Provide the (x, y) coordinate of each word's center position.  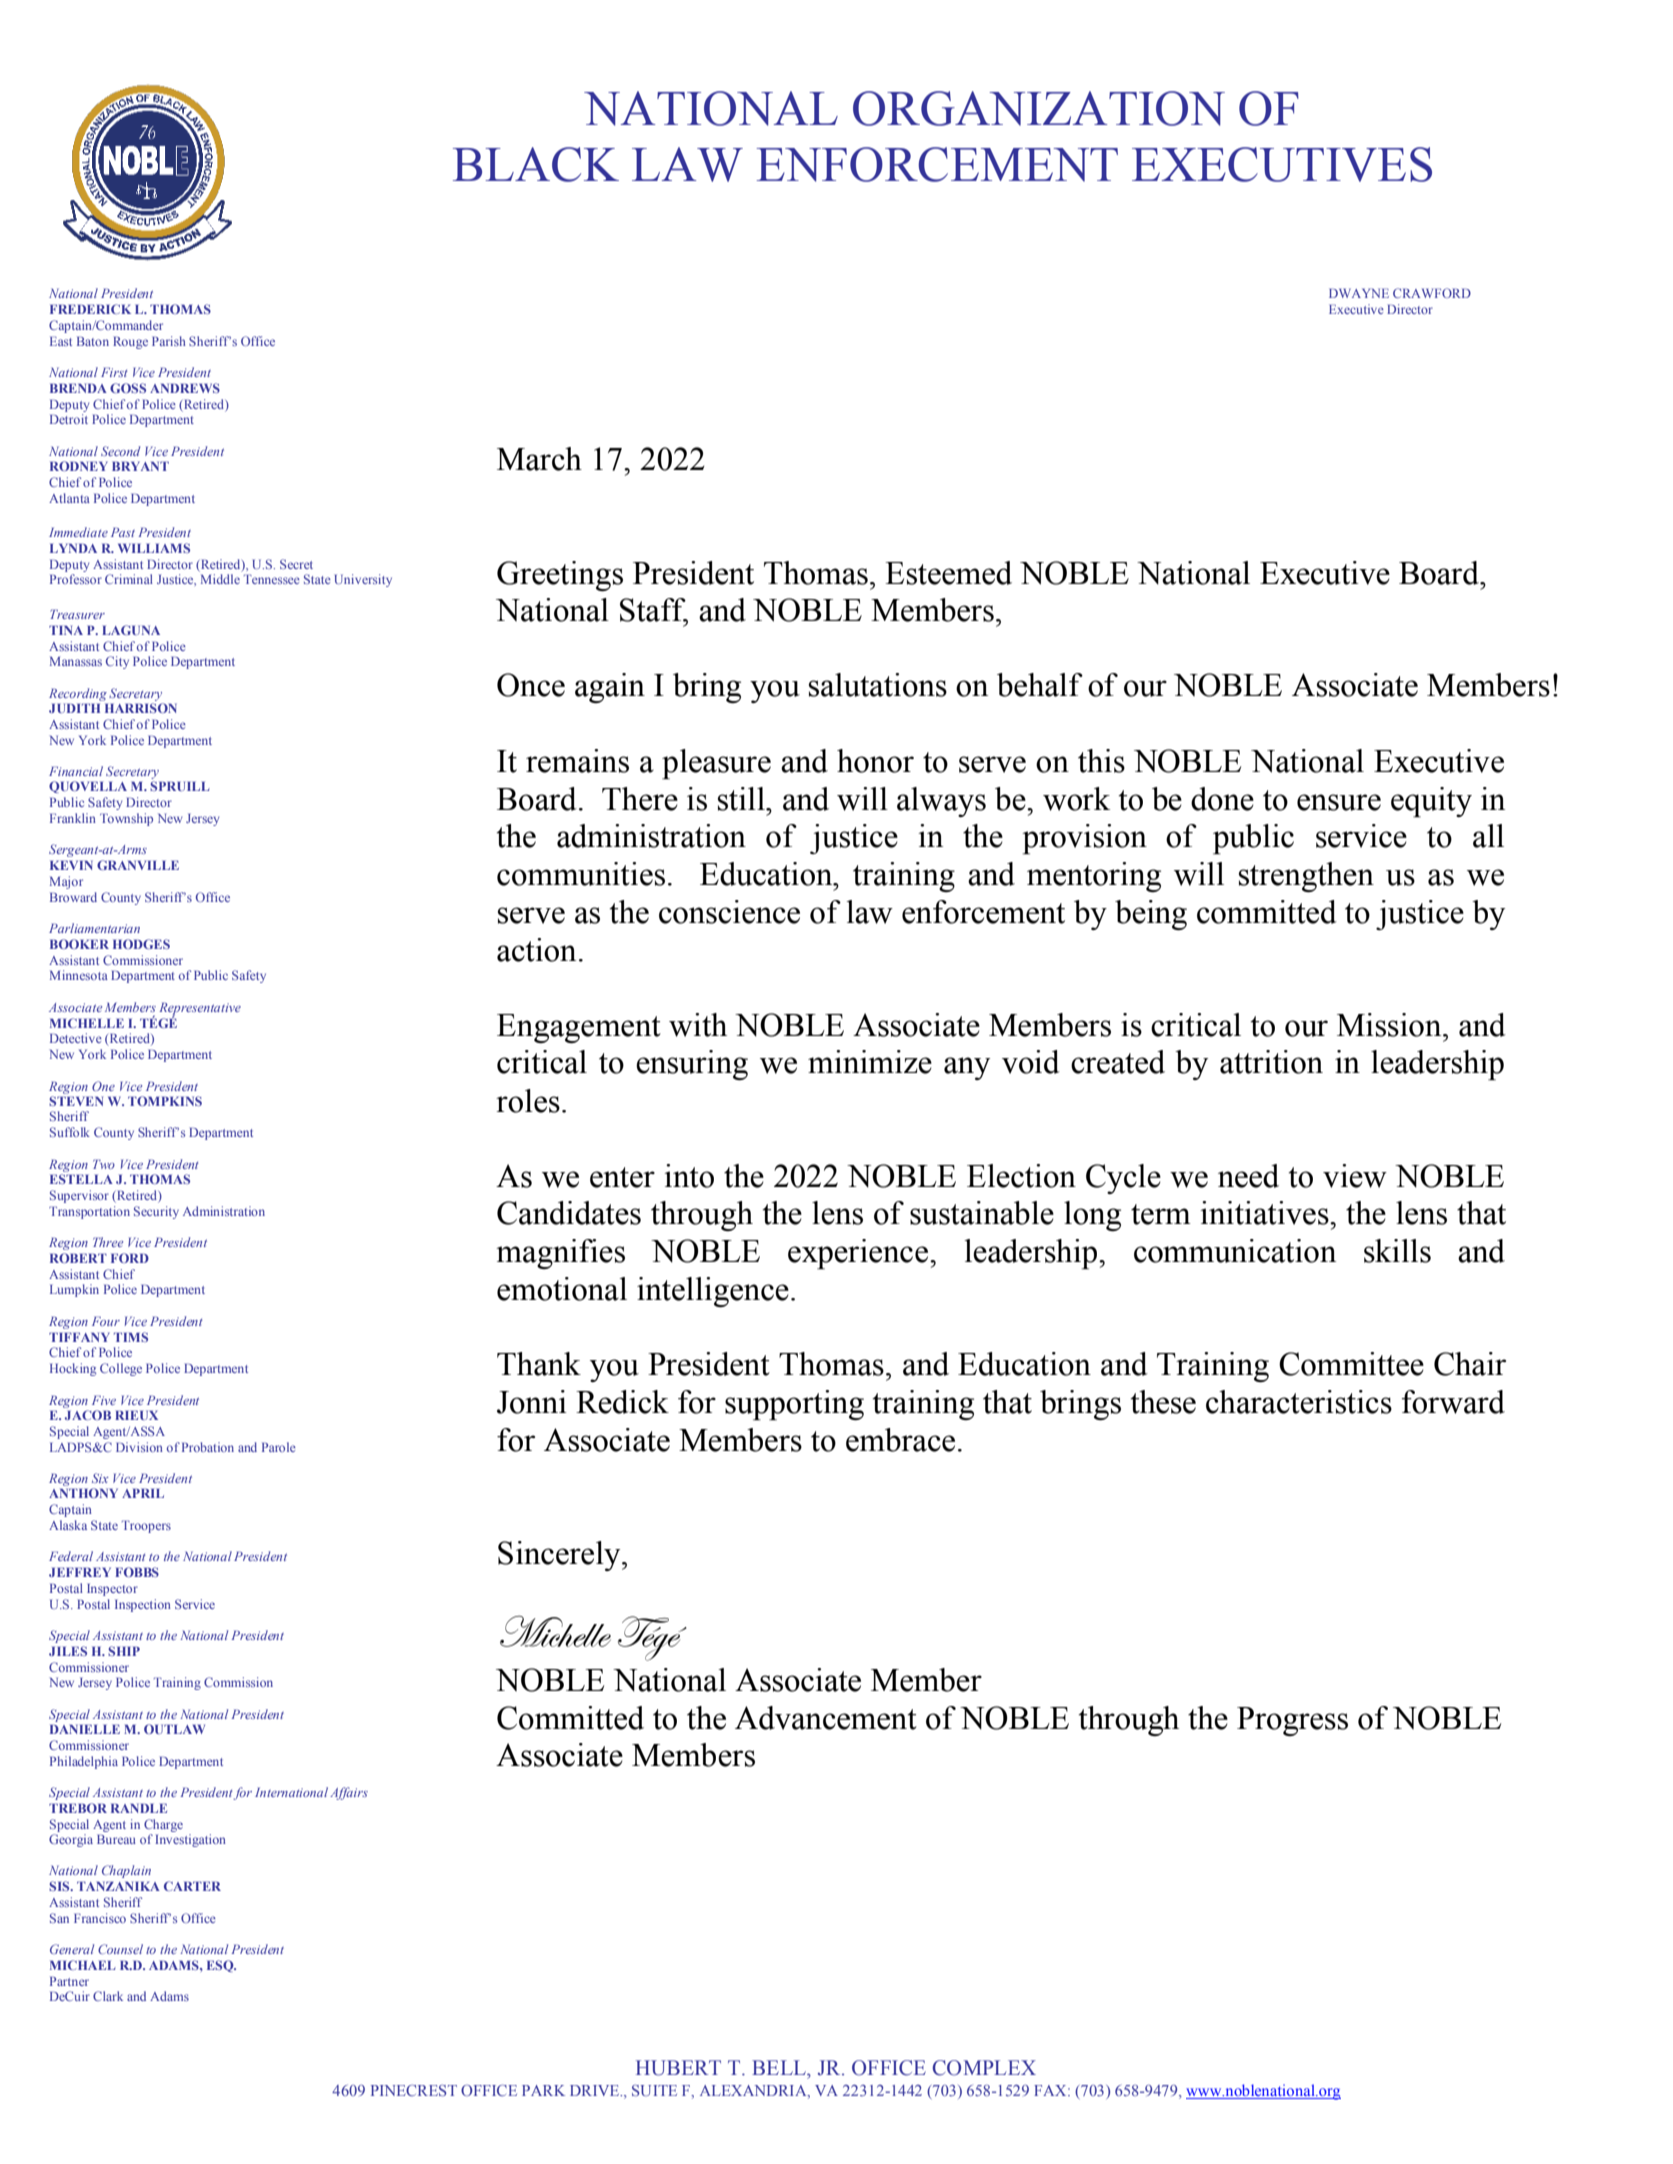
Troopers (146, 1526)
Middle (220, 579)
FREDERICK (90, 309)
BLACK (536, 164)
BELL (780, 2067)
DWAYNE (1359, 293)
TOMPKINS (165, 1101)
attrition (1271, 1062)
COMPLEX (984, 2068)
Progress (1292, 1721)
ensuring (692, 1065)
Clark (108, 1996)
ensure (1339, 802)
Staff (654, 611)
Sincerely (560, 1556)
